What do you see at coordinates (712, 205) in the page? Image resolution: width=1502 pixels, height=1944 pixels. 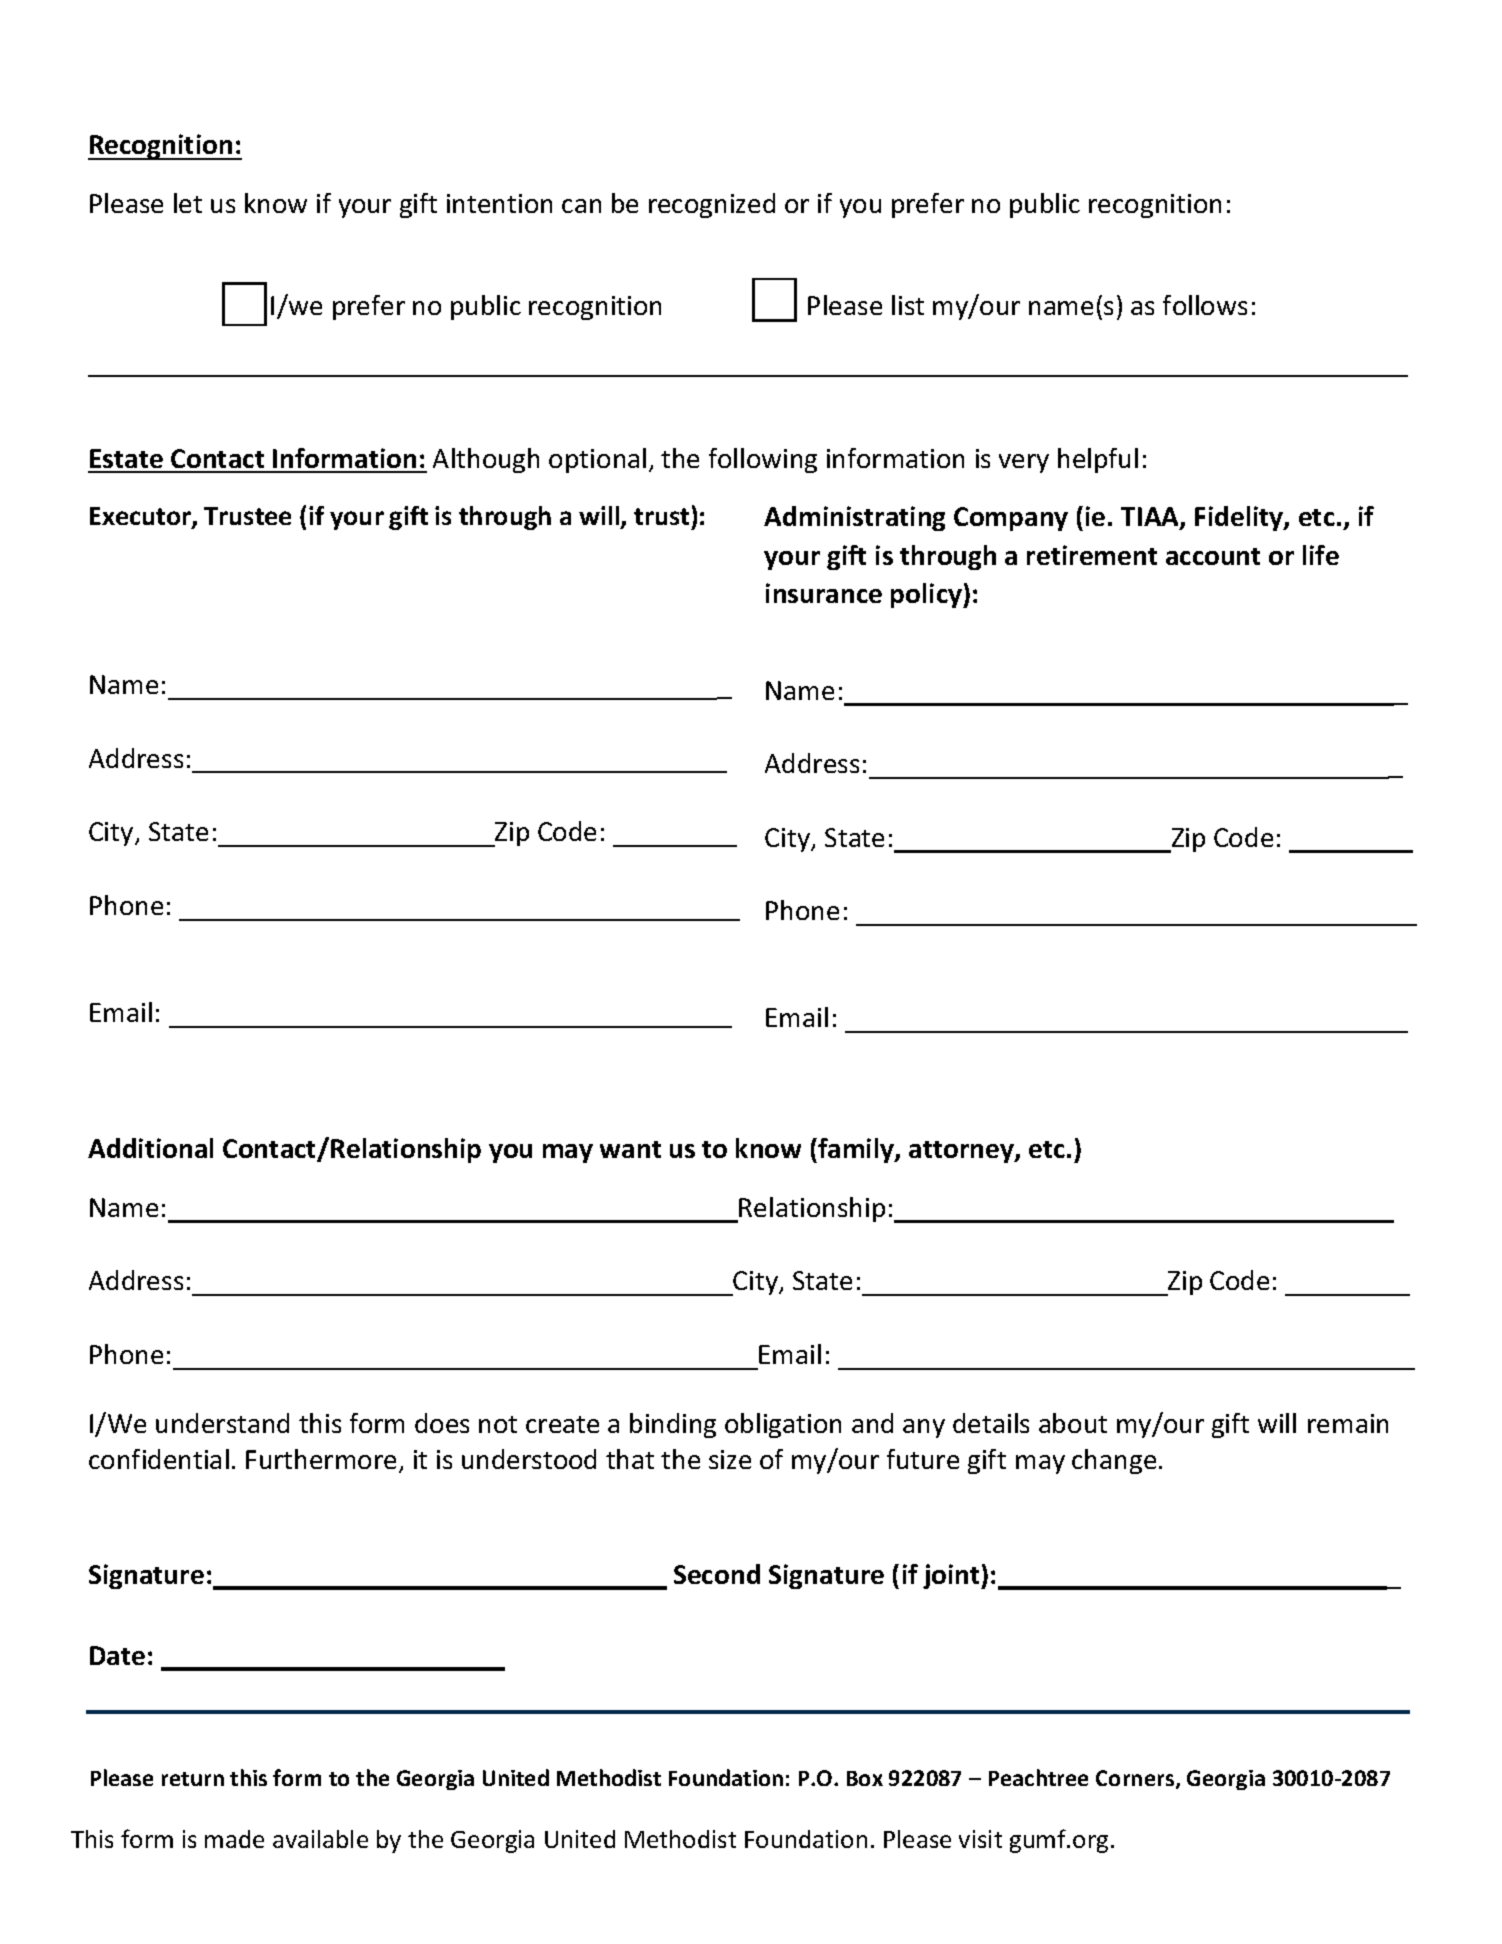 I see `recognized` at bounding box center [712, 205].
